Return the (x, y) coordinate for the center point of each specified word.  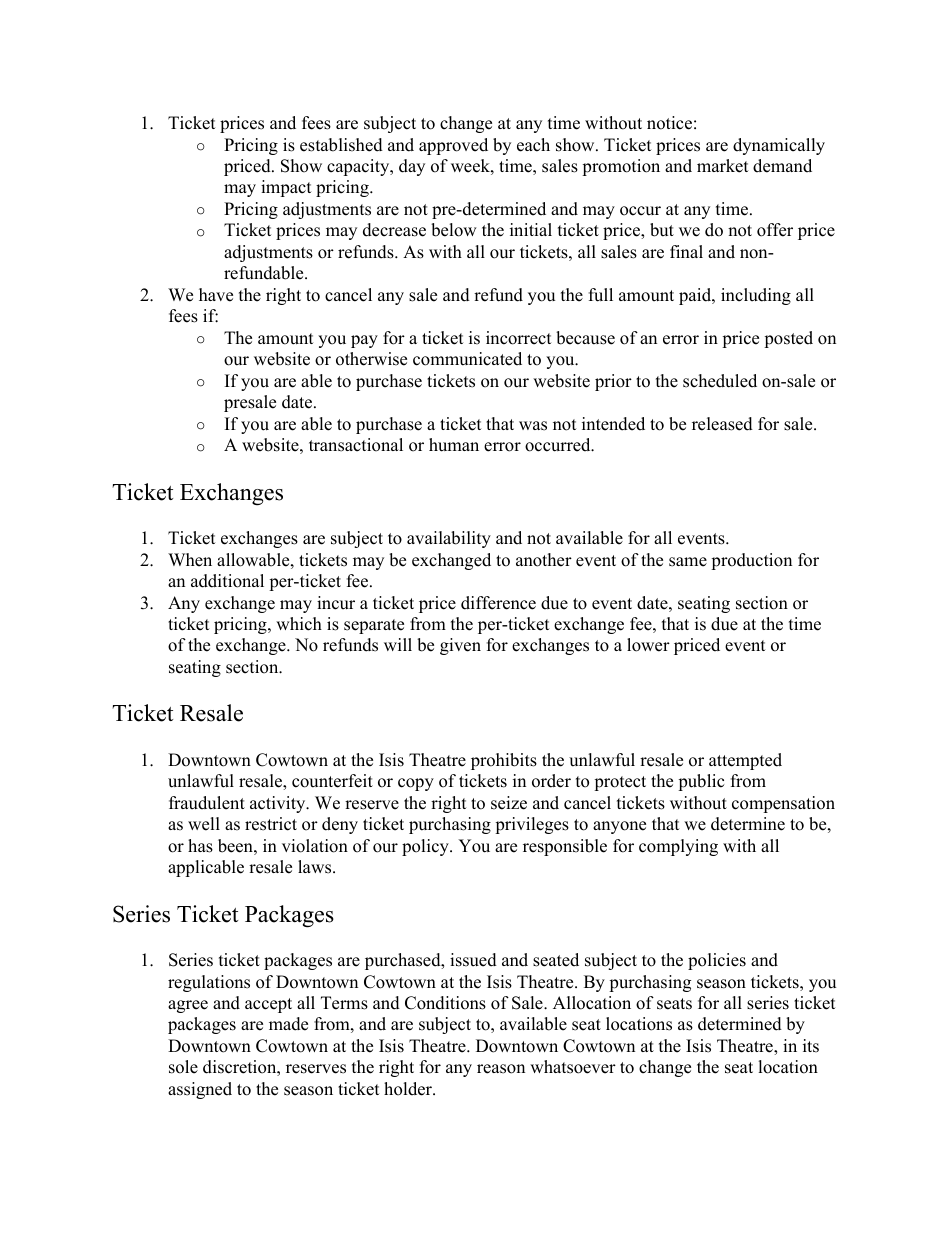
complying (678, 847)
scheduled (720, 381)
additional (227, 581)
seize (509, 803)
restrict (271, 824)
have (216, 295)
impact (286, 188)
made (288, 1024)
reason (501, 1069)
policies (717, 961)
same (688, 562)
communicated (467, 359)
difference (498, 603)
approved (453, 146)
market (723, 166)
